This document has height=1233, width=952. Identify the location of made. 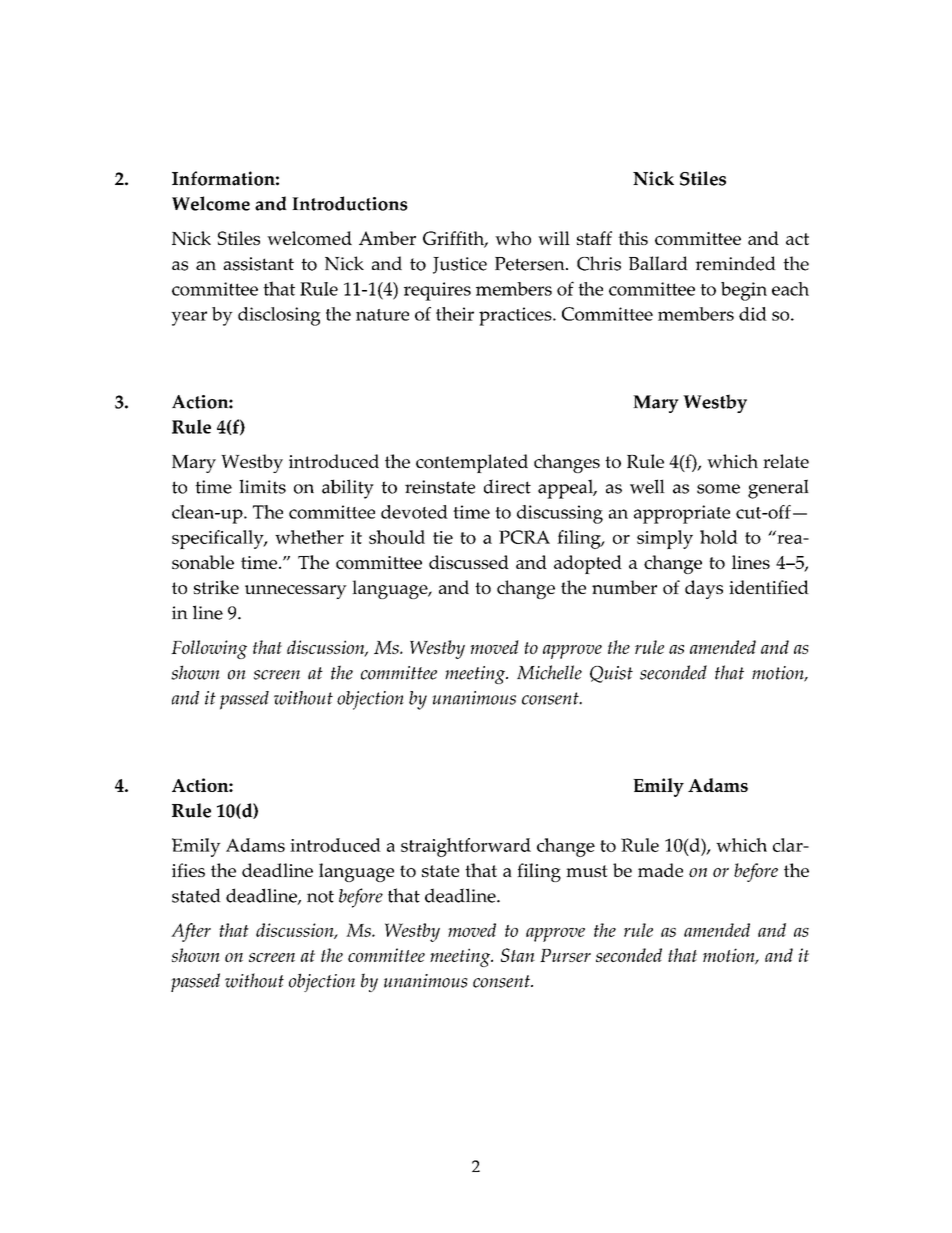
(660, 870).
